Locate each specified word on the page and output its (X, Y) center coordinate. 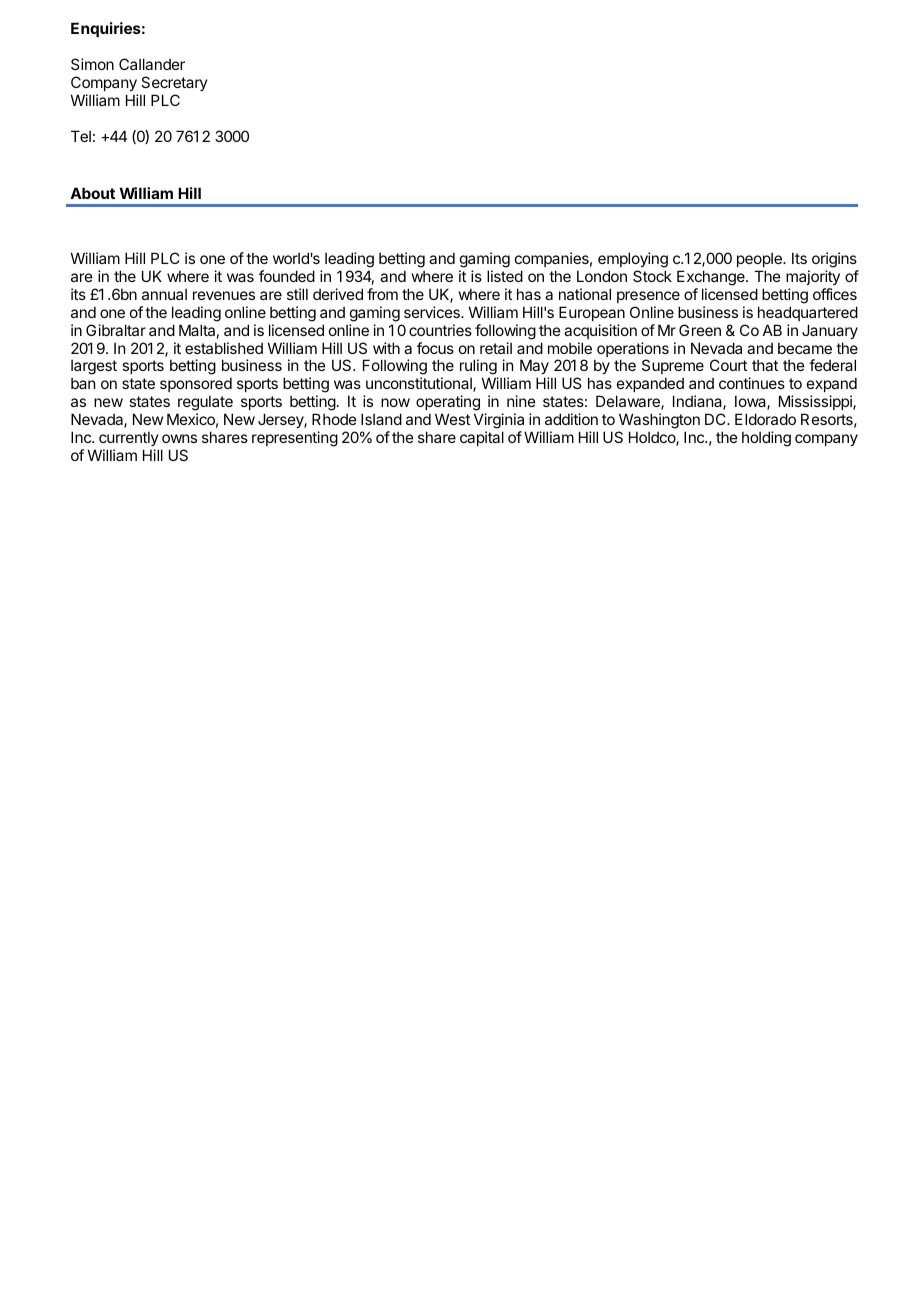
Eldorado (765, 419)
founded (287, 276)
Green (700, 330)
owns (179, 438)
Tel (81, 136)
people (760, 262)
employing (633, 261)
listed (505, 276)
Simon (92, 64)
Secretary (174, 83)
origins (834, 261)
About (92, 193)
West (452, 419)
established (224, 348)
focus (435, 348)
